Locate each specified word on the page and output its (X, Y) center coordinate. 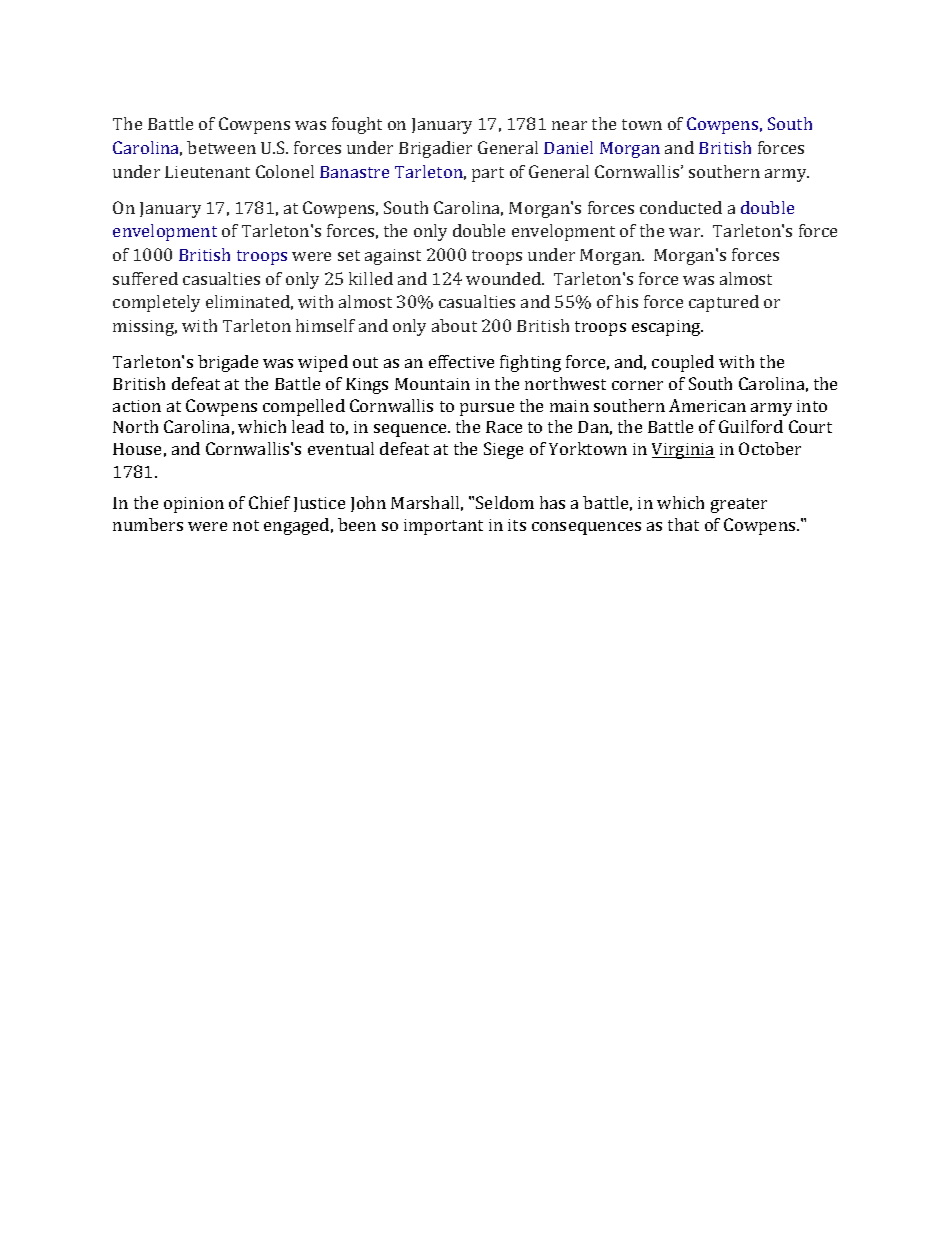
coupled (683, 363)
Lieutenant (207, 172)
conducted (681, 207)
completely (156, 303)
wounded (505, 278)
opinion (194, 505)
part (488, 174)
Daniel (568, 147)
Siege (503, 450)
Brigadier (435, 149)
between (221, 147)
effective (461, 361)
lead (308, 426)
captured (724, 303)
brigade (228, 363)
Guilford (751, 426)
